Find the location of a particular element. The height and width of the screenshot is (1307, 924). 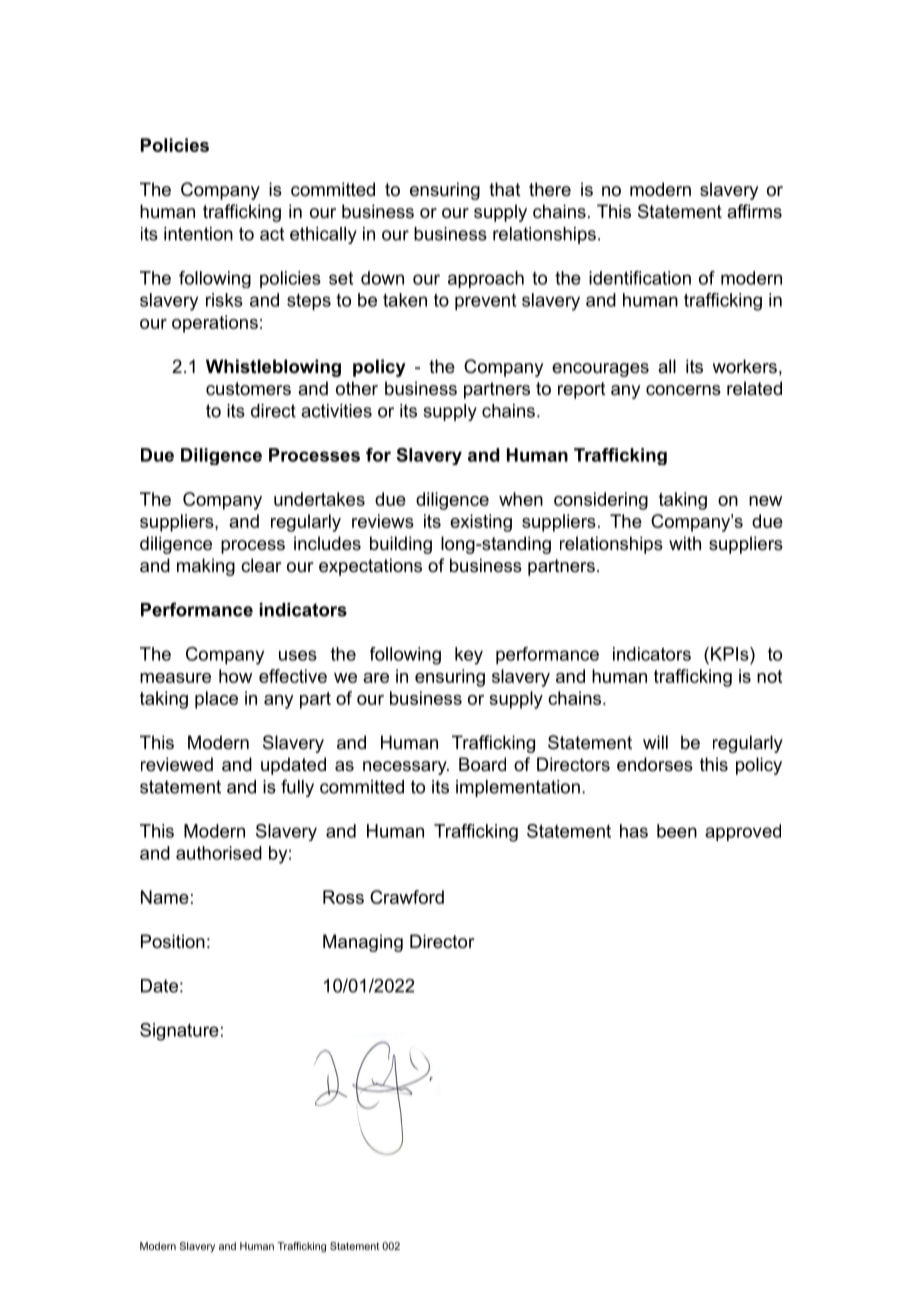

affirms is located at coordinates (754, 211).
